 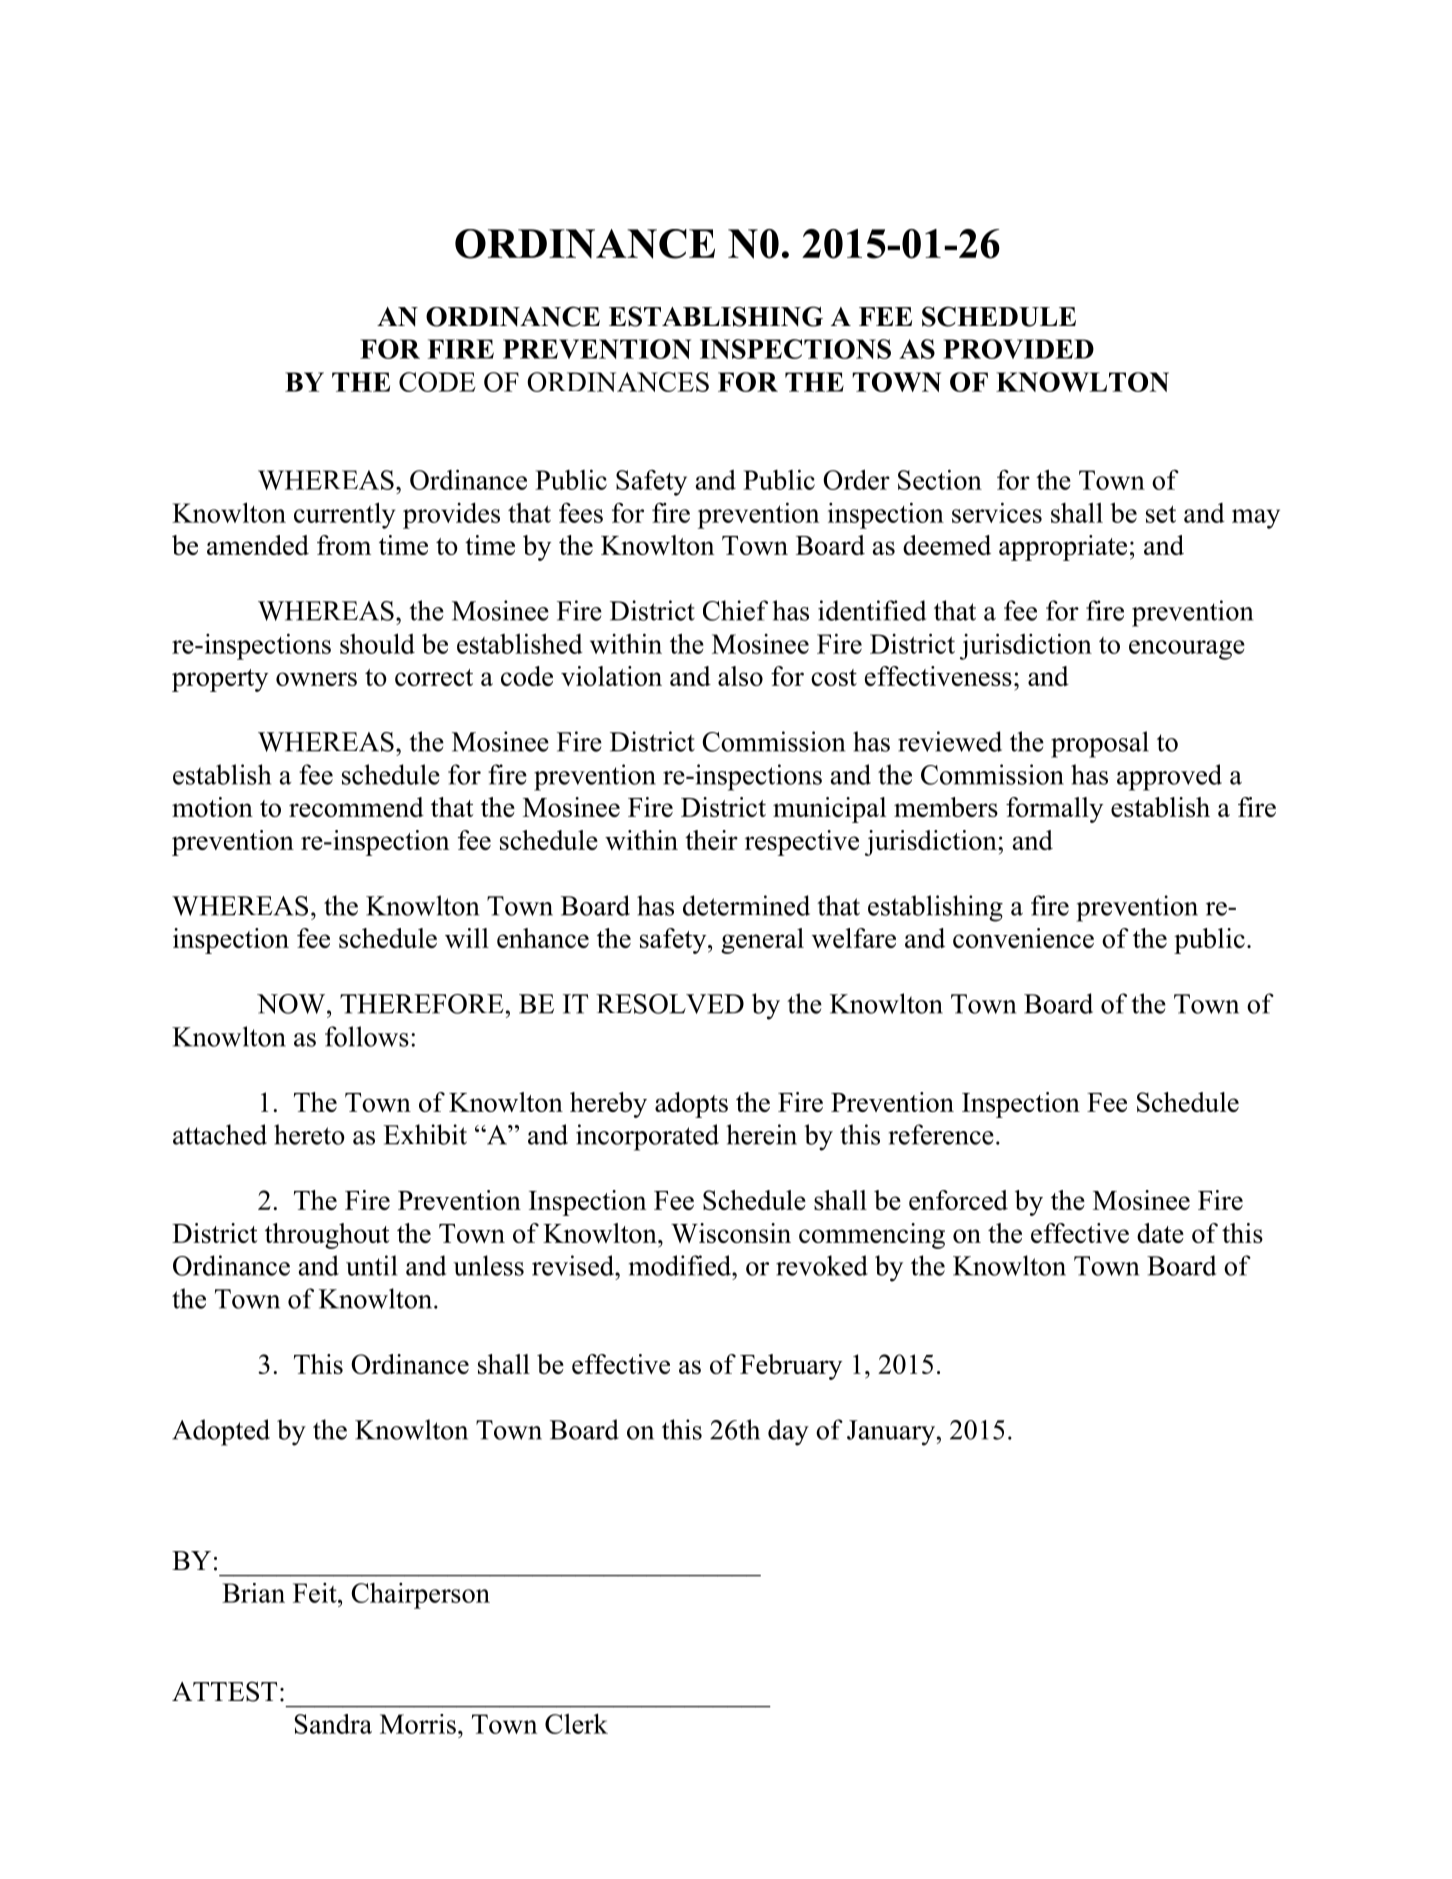 I want to click on until, so click(x=371, y=1265).
